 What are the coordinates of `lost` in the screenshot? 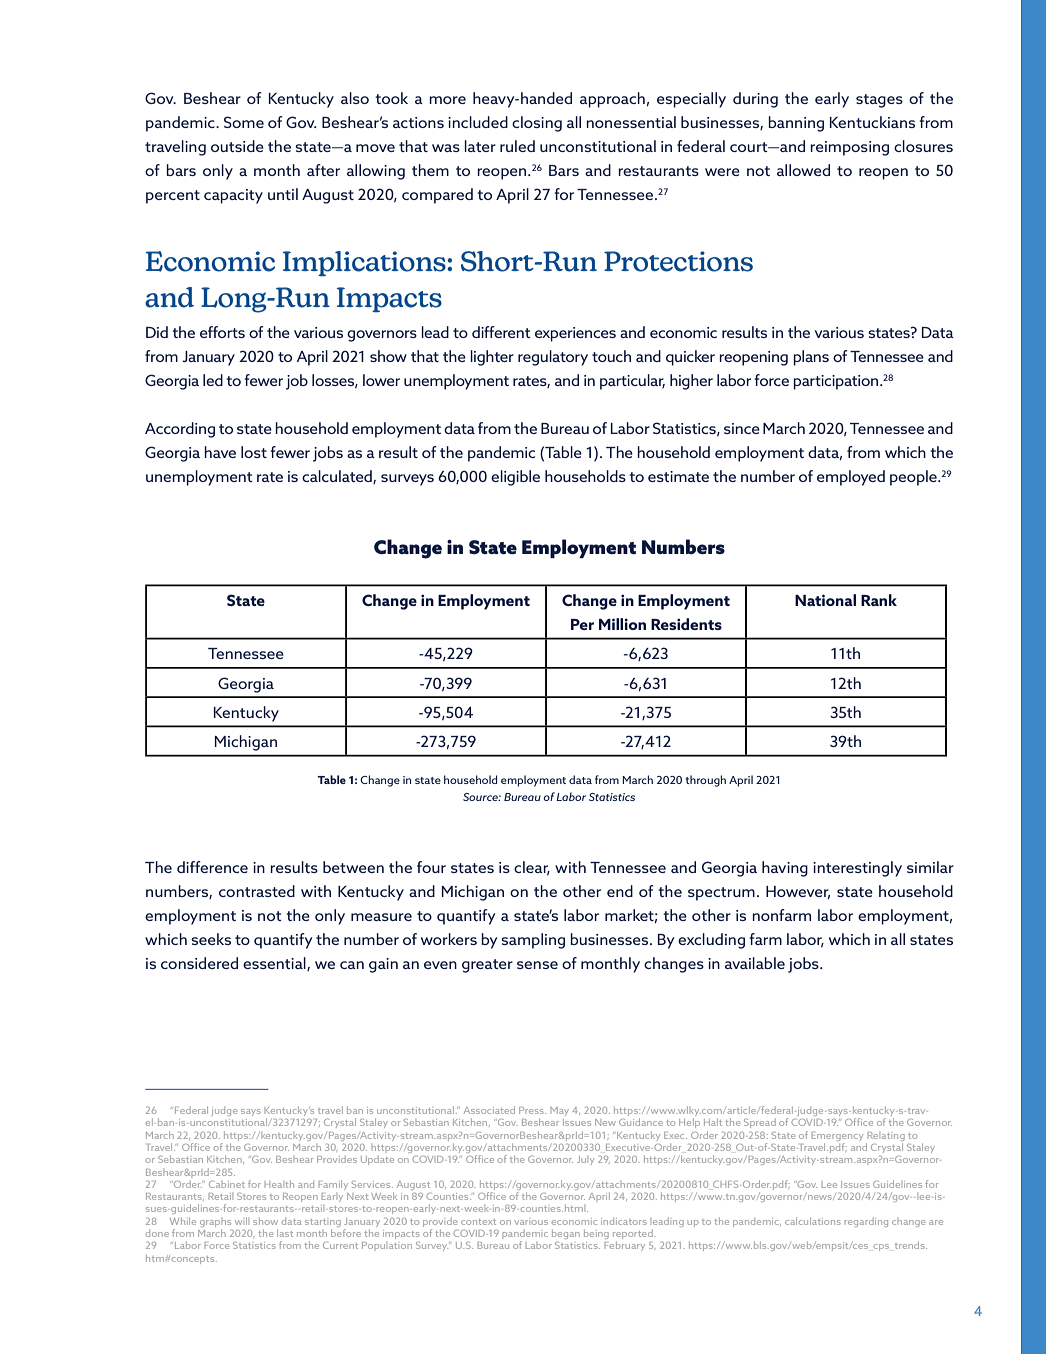 It's located at (254, 452).
